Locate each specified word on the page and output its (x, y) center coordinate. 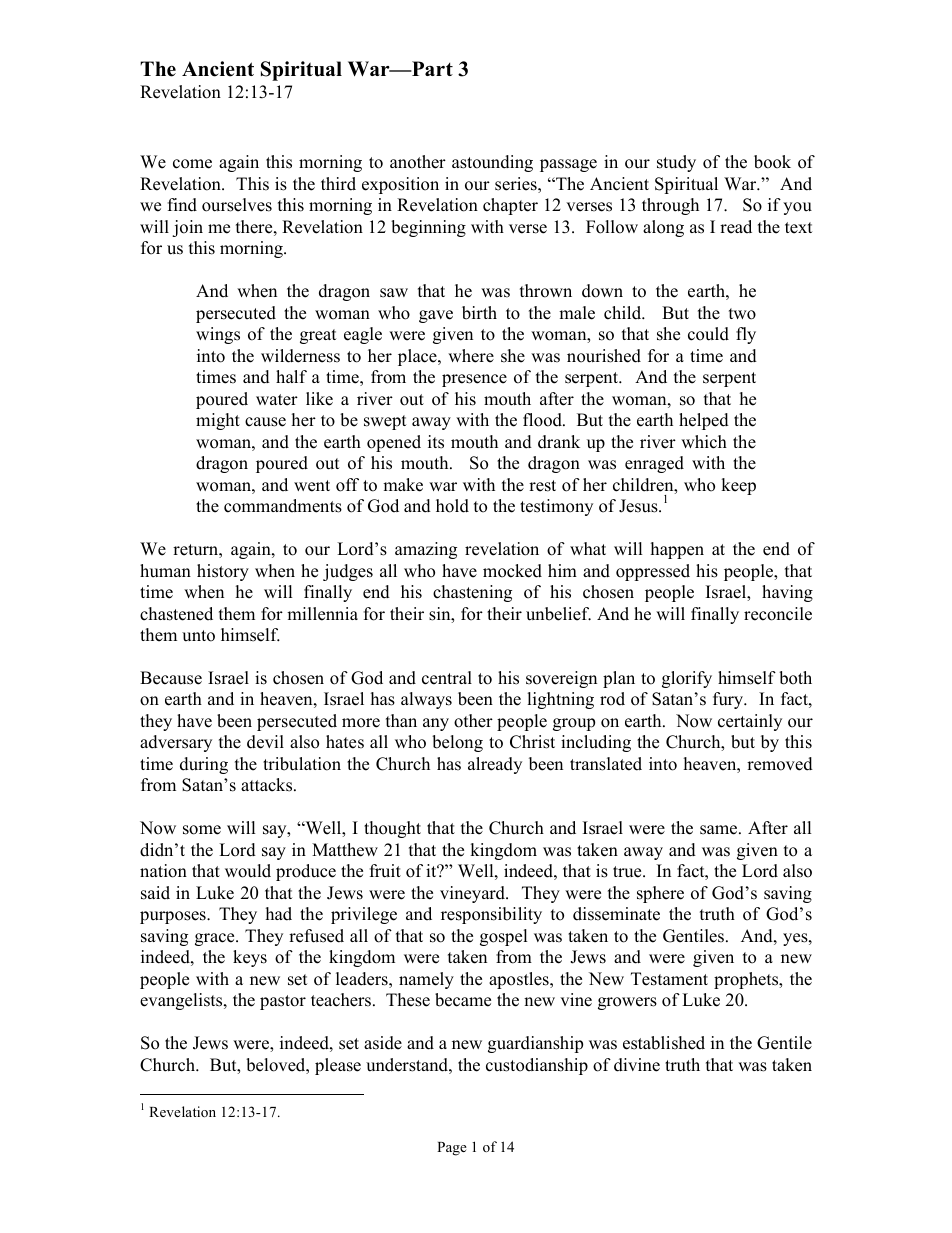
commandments (283, 506)
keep (738, 486)
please (338, 1066)
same (720, 830)
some (202, 830)
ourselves (237, 205)
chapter (510, 206)
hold (452, 506)
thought (392, 829)
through (670, 206)
